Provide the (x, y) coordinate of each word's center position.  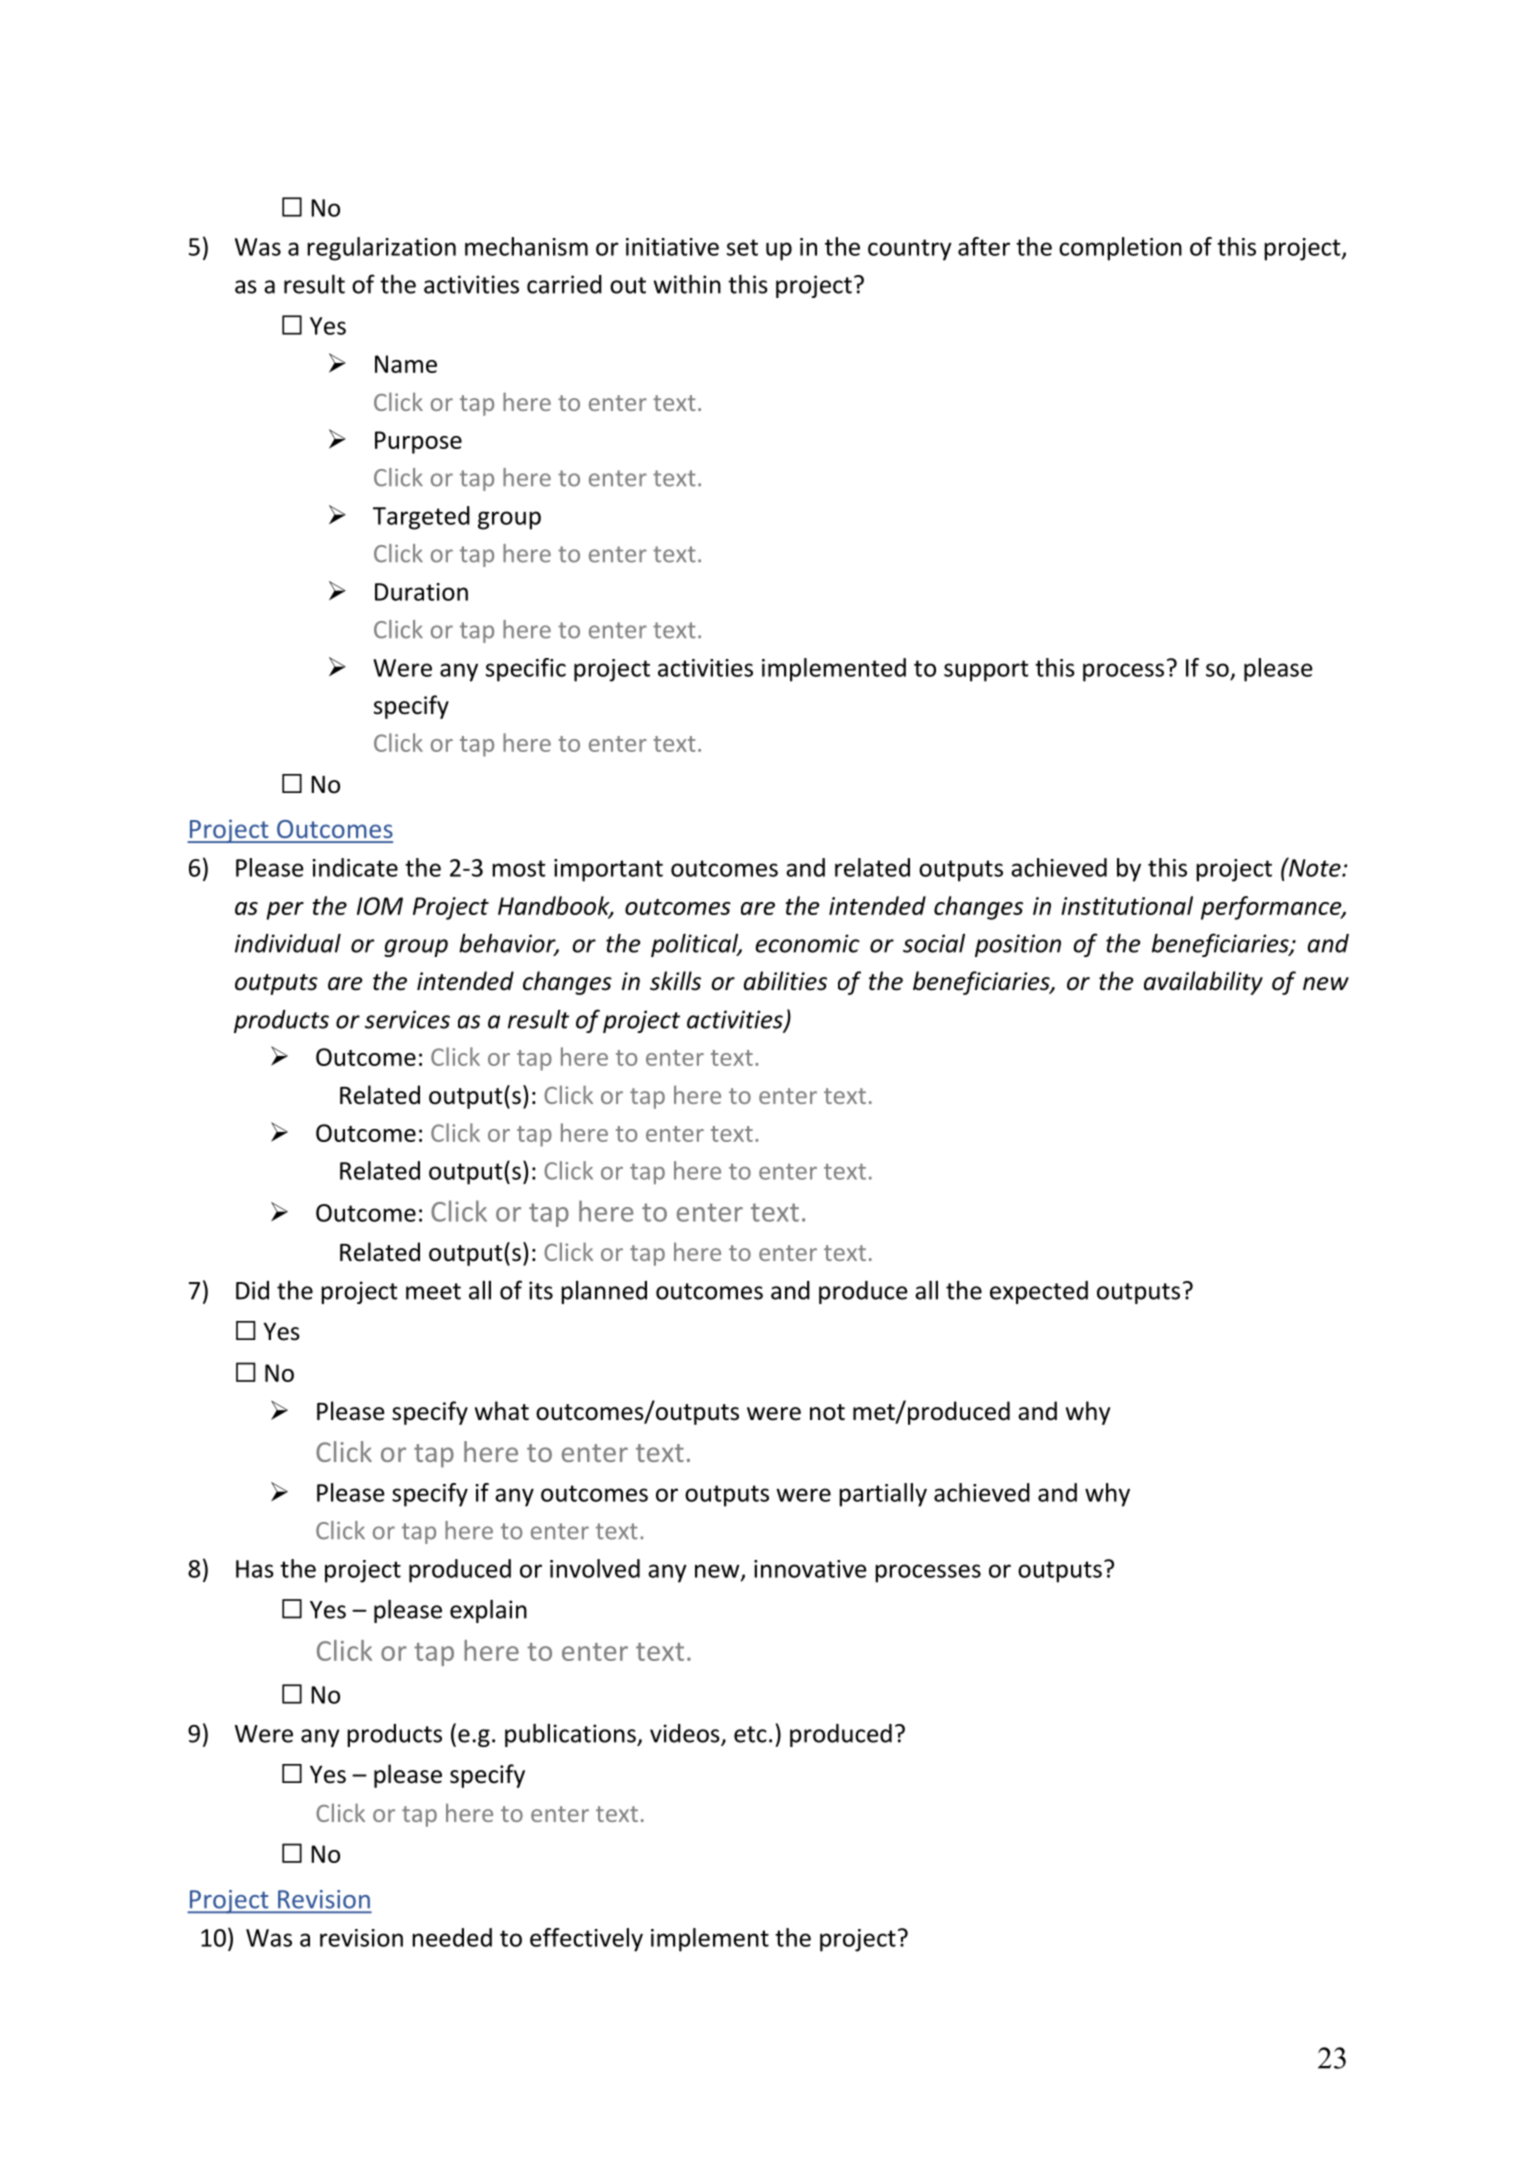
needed (452, 1937)
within (687, 284)
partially (883, 1495)
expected (1039, 1292)
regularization (381, 249)
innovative (810, 1569)
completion (1120, 249)
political (696, 945)
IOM (380, 906)
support (986, 671)
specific (526, 670)
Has (255, 1569)
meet (433, 1291)
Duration (421, 592)
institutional (1127, 905)
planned (604, 1292)
